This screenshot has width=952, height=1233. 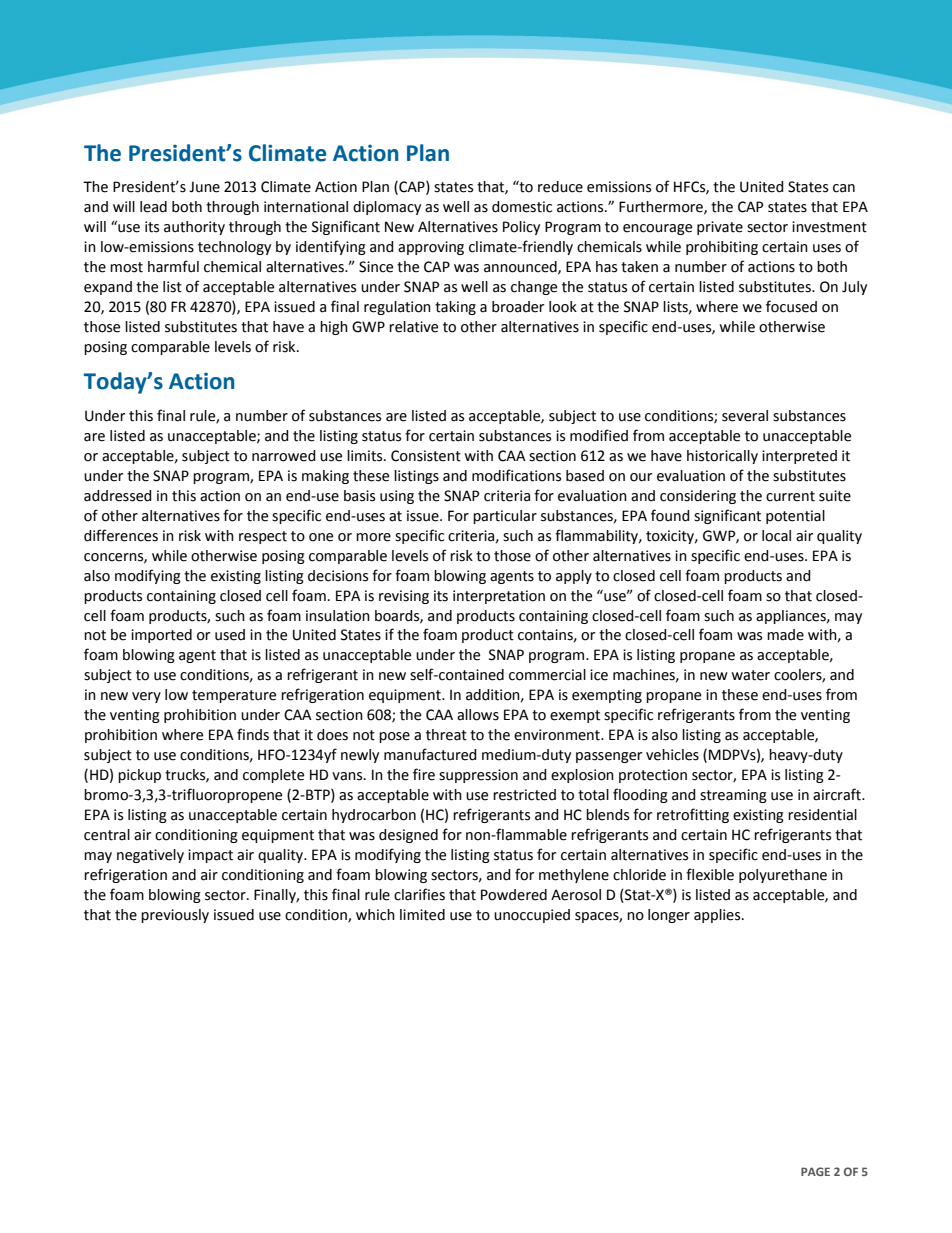 What do you see at coordinates (822, 815) in the screenshot?
I see `residential` at bounding box center [822, 815].
